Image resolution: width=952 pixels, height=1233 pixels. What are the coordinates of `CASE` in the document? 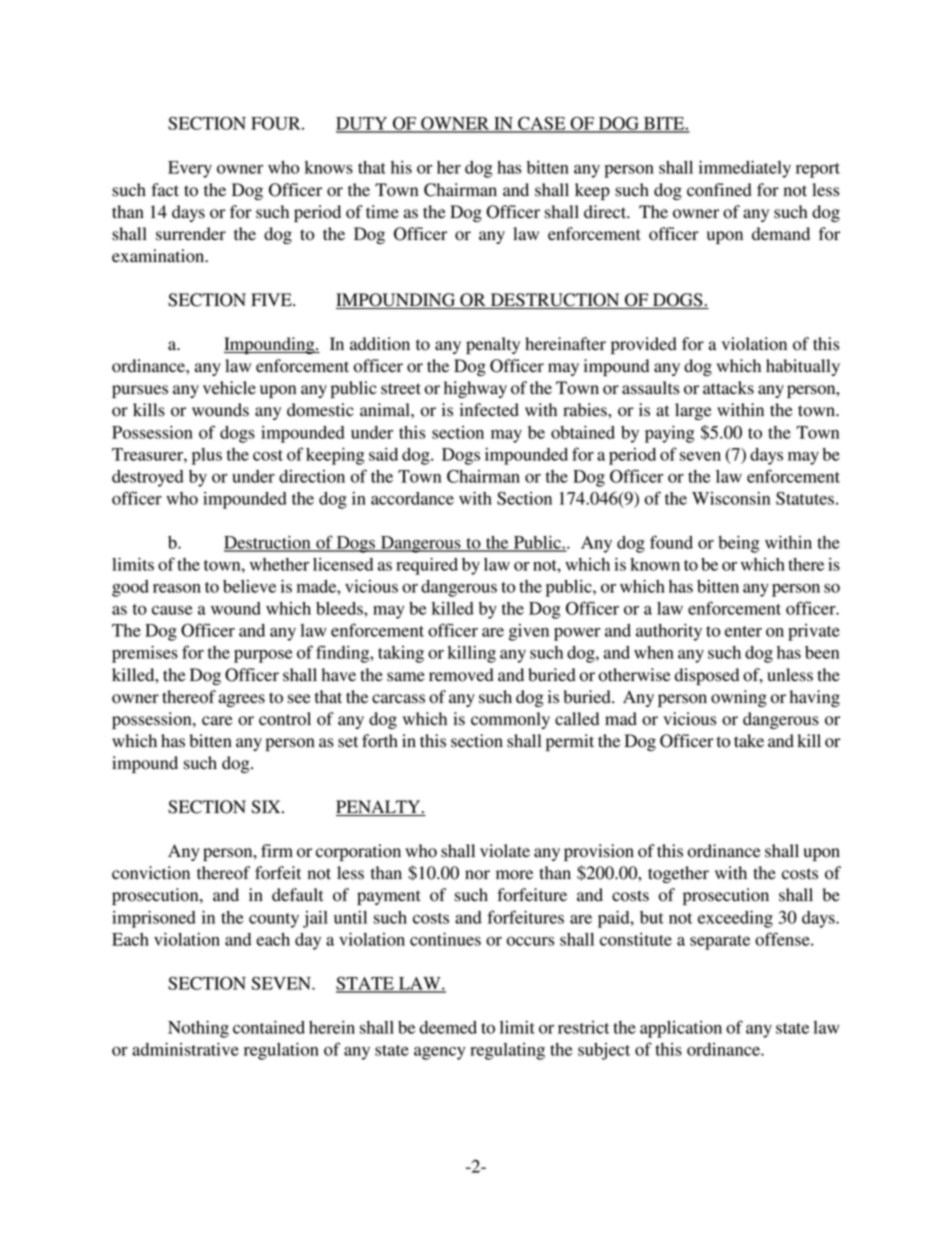 It's located at (542, 124).
